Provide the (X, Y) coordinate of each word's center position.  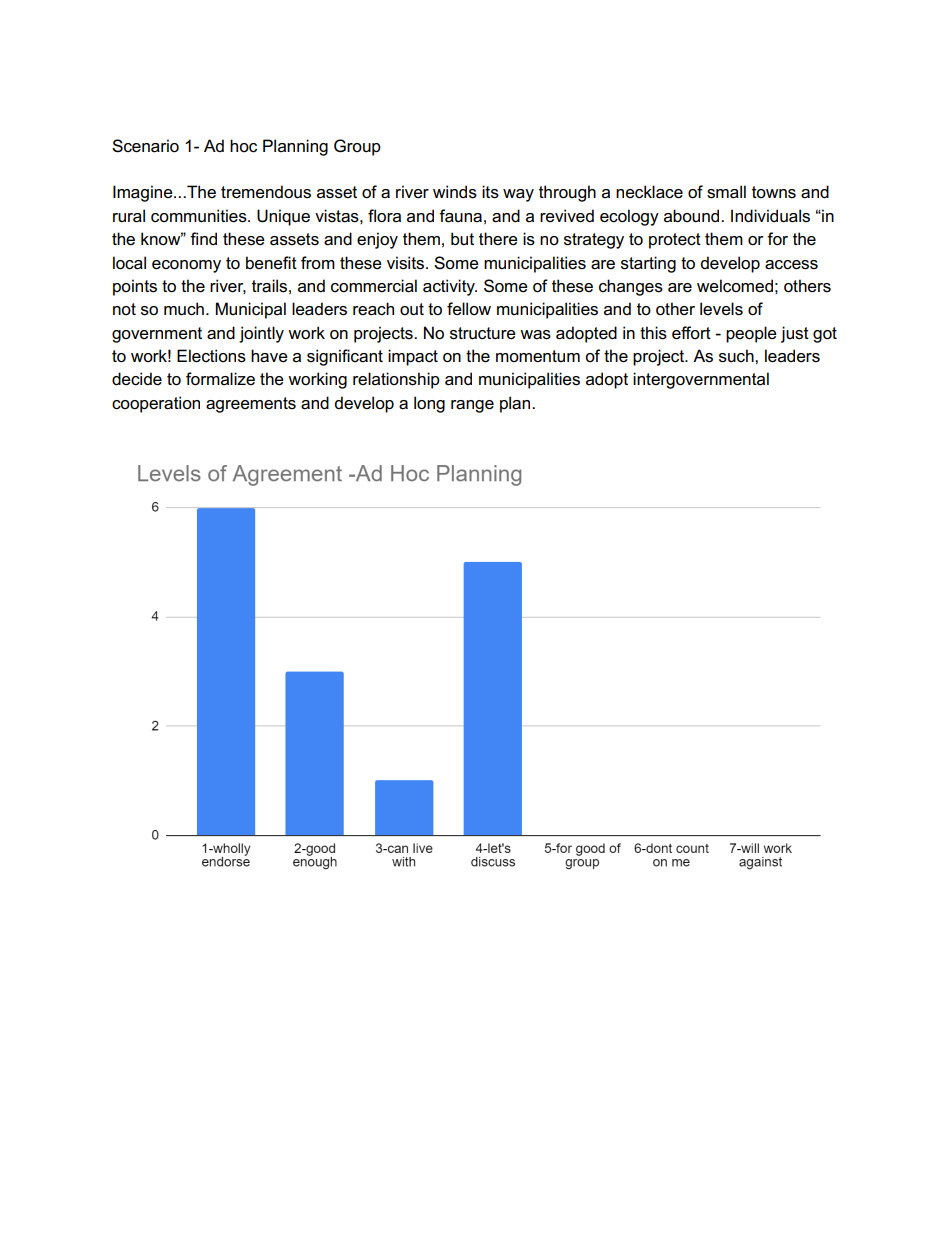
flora (384, 216)
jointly (261, 334)
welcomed (735, 286)
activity (450, 287)
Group (357, 147)
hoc (243, 146)
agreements (251, 405)
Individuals (770, 216)
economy (186, 266)
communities (200, 216)
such (737, 356)
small (726, 192)
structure (483, 333)
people (751, 334)
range (472, 406)
